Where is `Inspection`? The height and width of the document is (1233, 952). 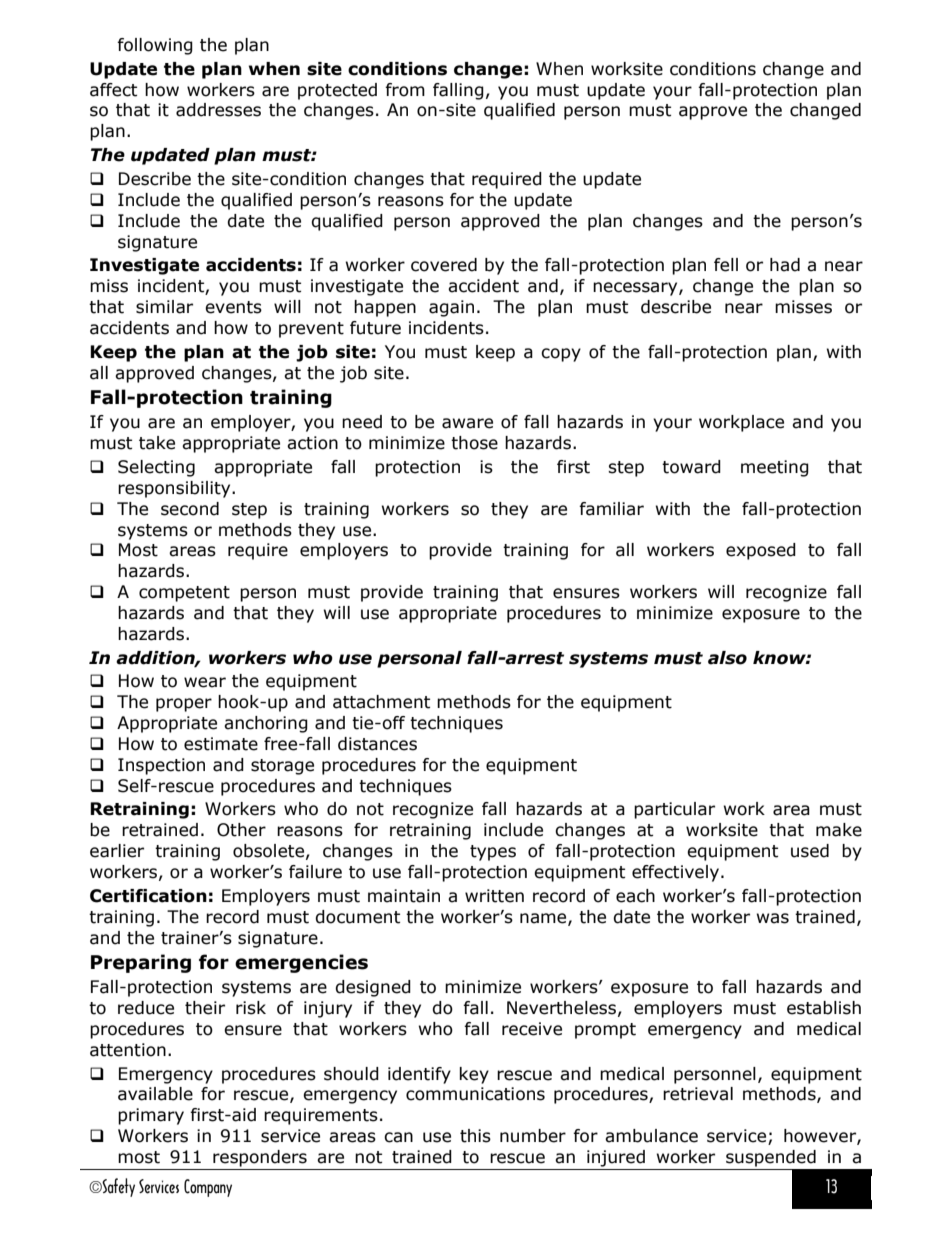
Inspection is located at coordinates (161, 766).
